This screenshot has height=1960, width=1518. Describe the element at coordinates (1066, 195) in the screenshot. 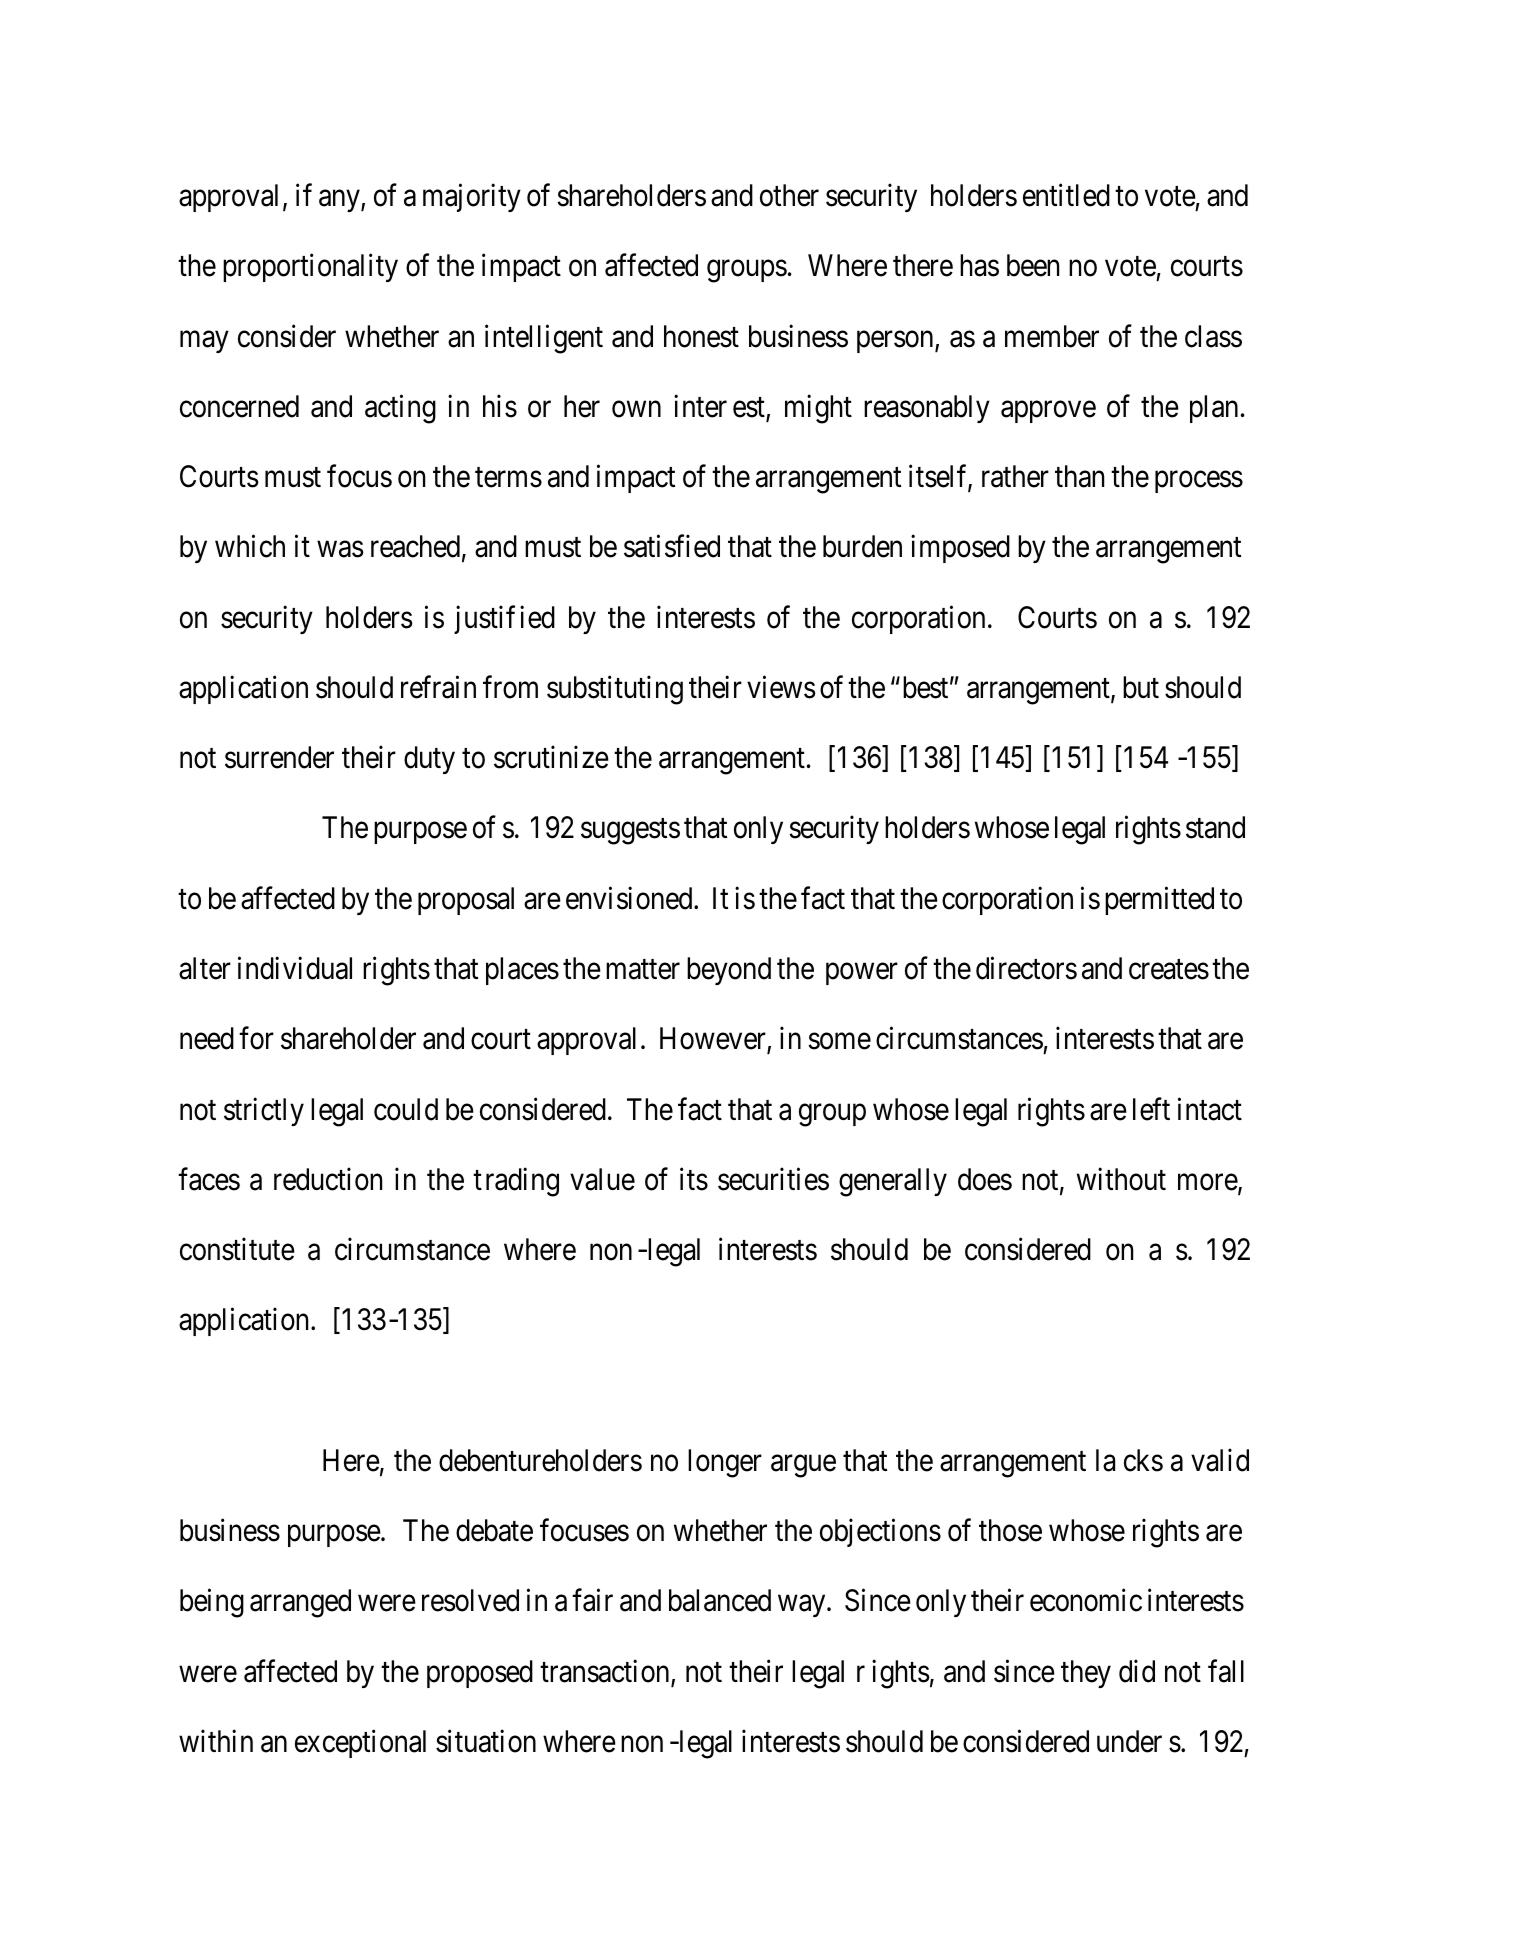

I see `entitled` at that location.
